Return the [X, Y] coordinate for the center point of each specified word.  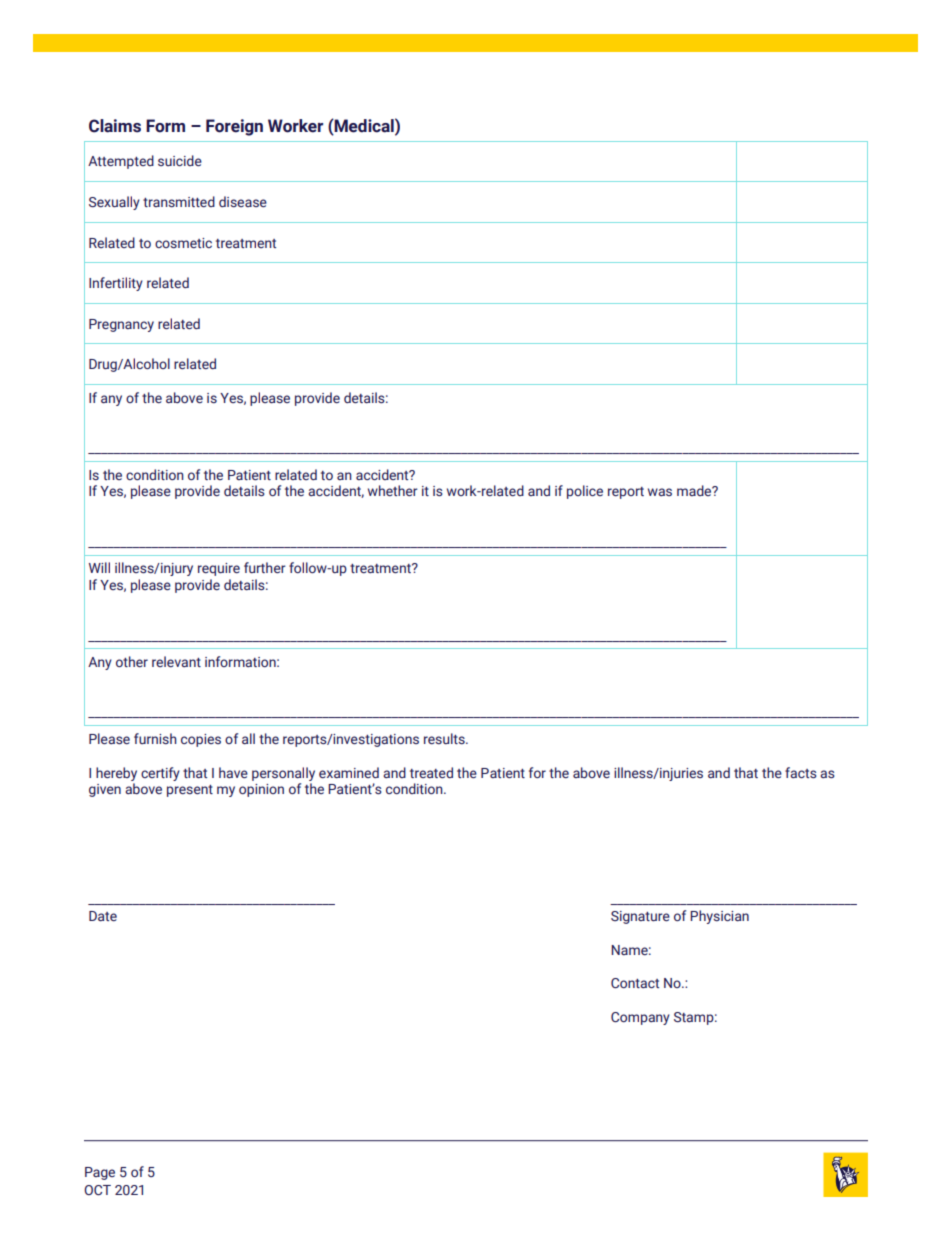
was [660, 492]
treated [431, 772]
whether [393, 490]
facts [801, 772]
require [219, 569]
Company [640, 1018]
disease [243, 201]
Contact [635, 983]
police [585, 492]
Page [100, 1173]
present [190, 791]
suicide [180, 160]
